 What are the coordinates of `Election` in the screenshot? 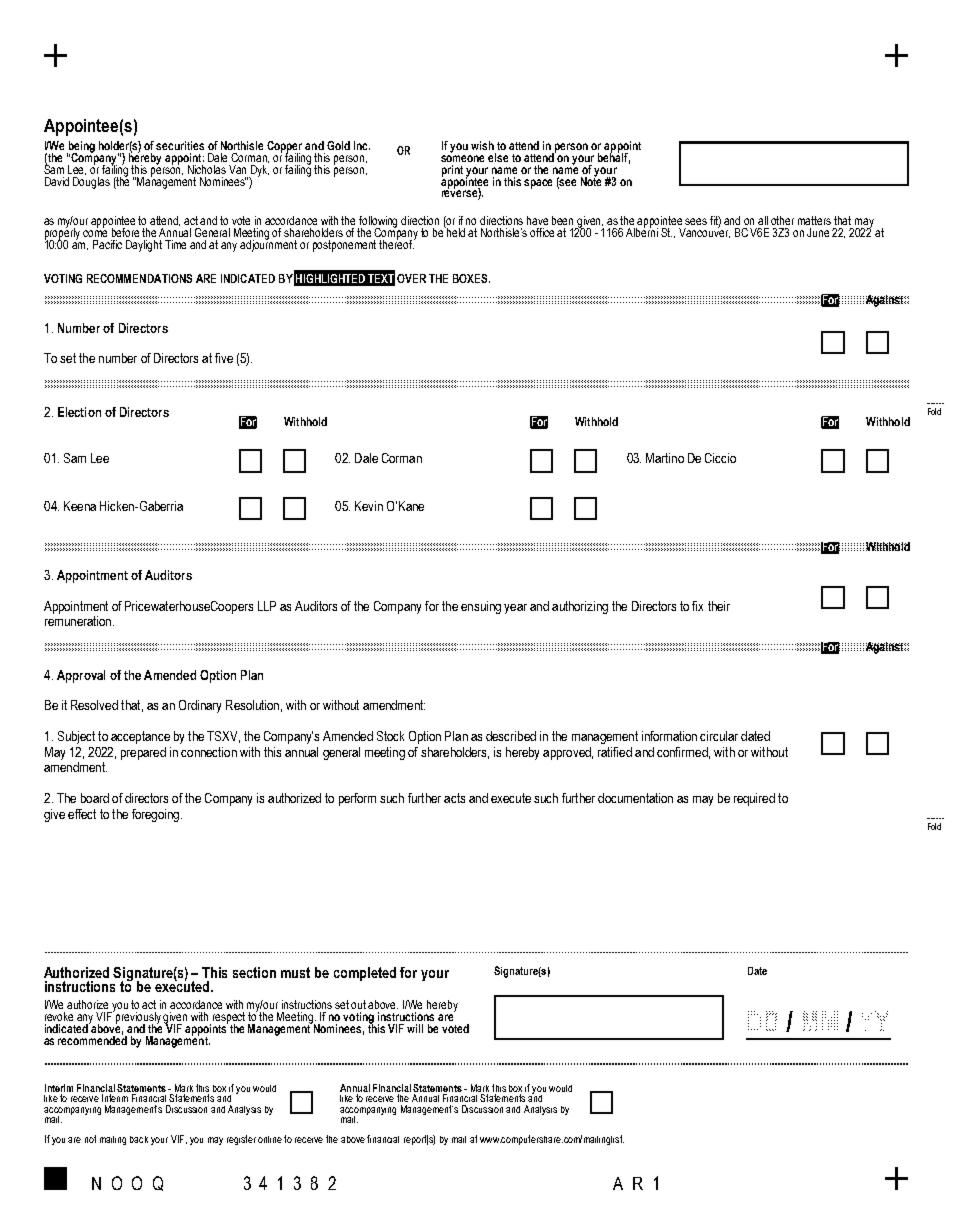 It's located at (79, 412).
